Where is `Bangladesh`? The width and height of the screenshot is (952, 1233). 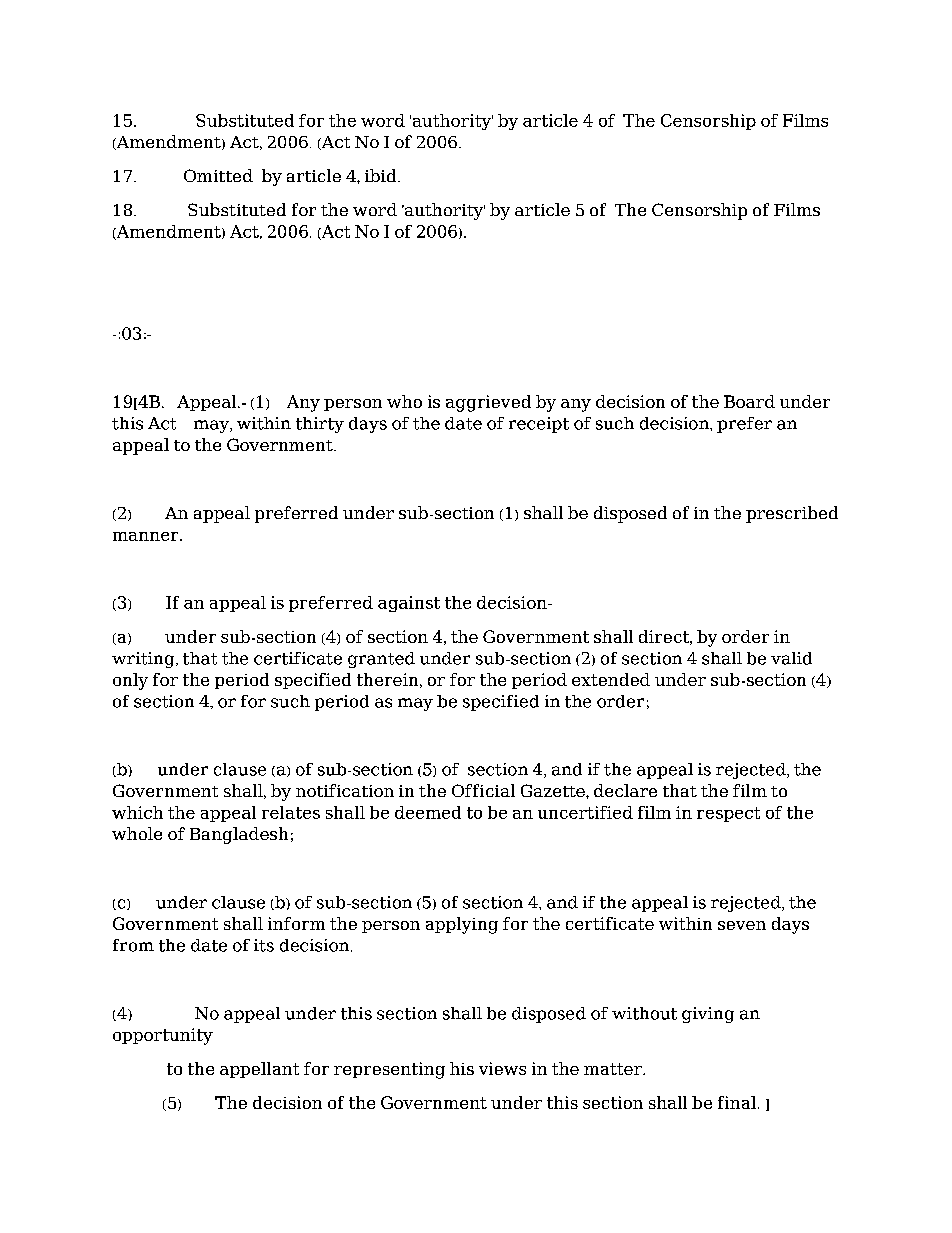 Bangladesh is located at coordinates (239, 835).
